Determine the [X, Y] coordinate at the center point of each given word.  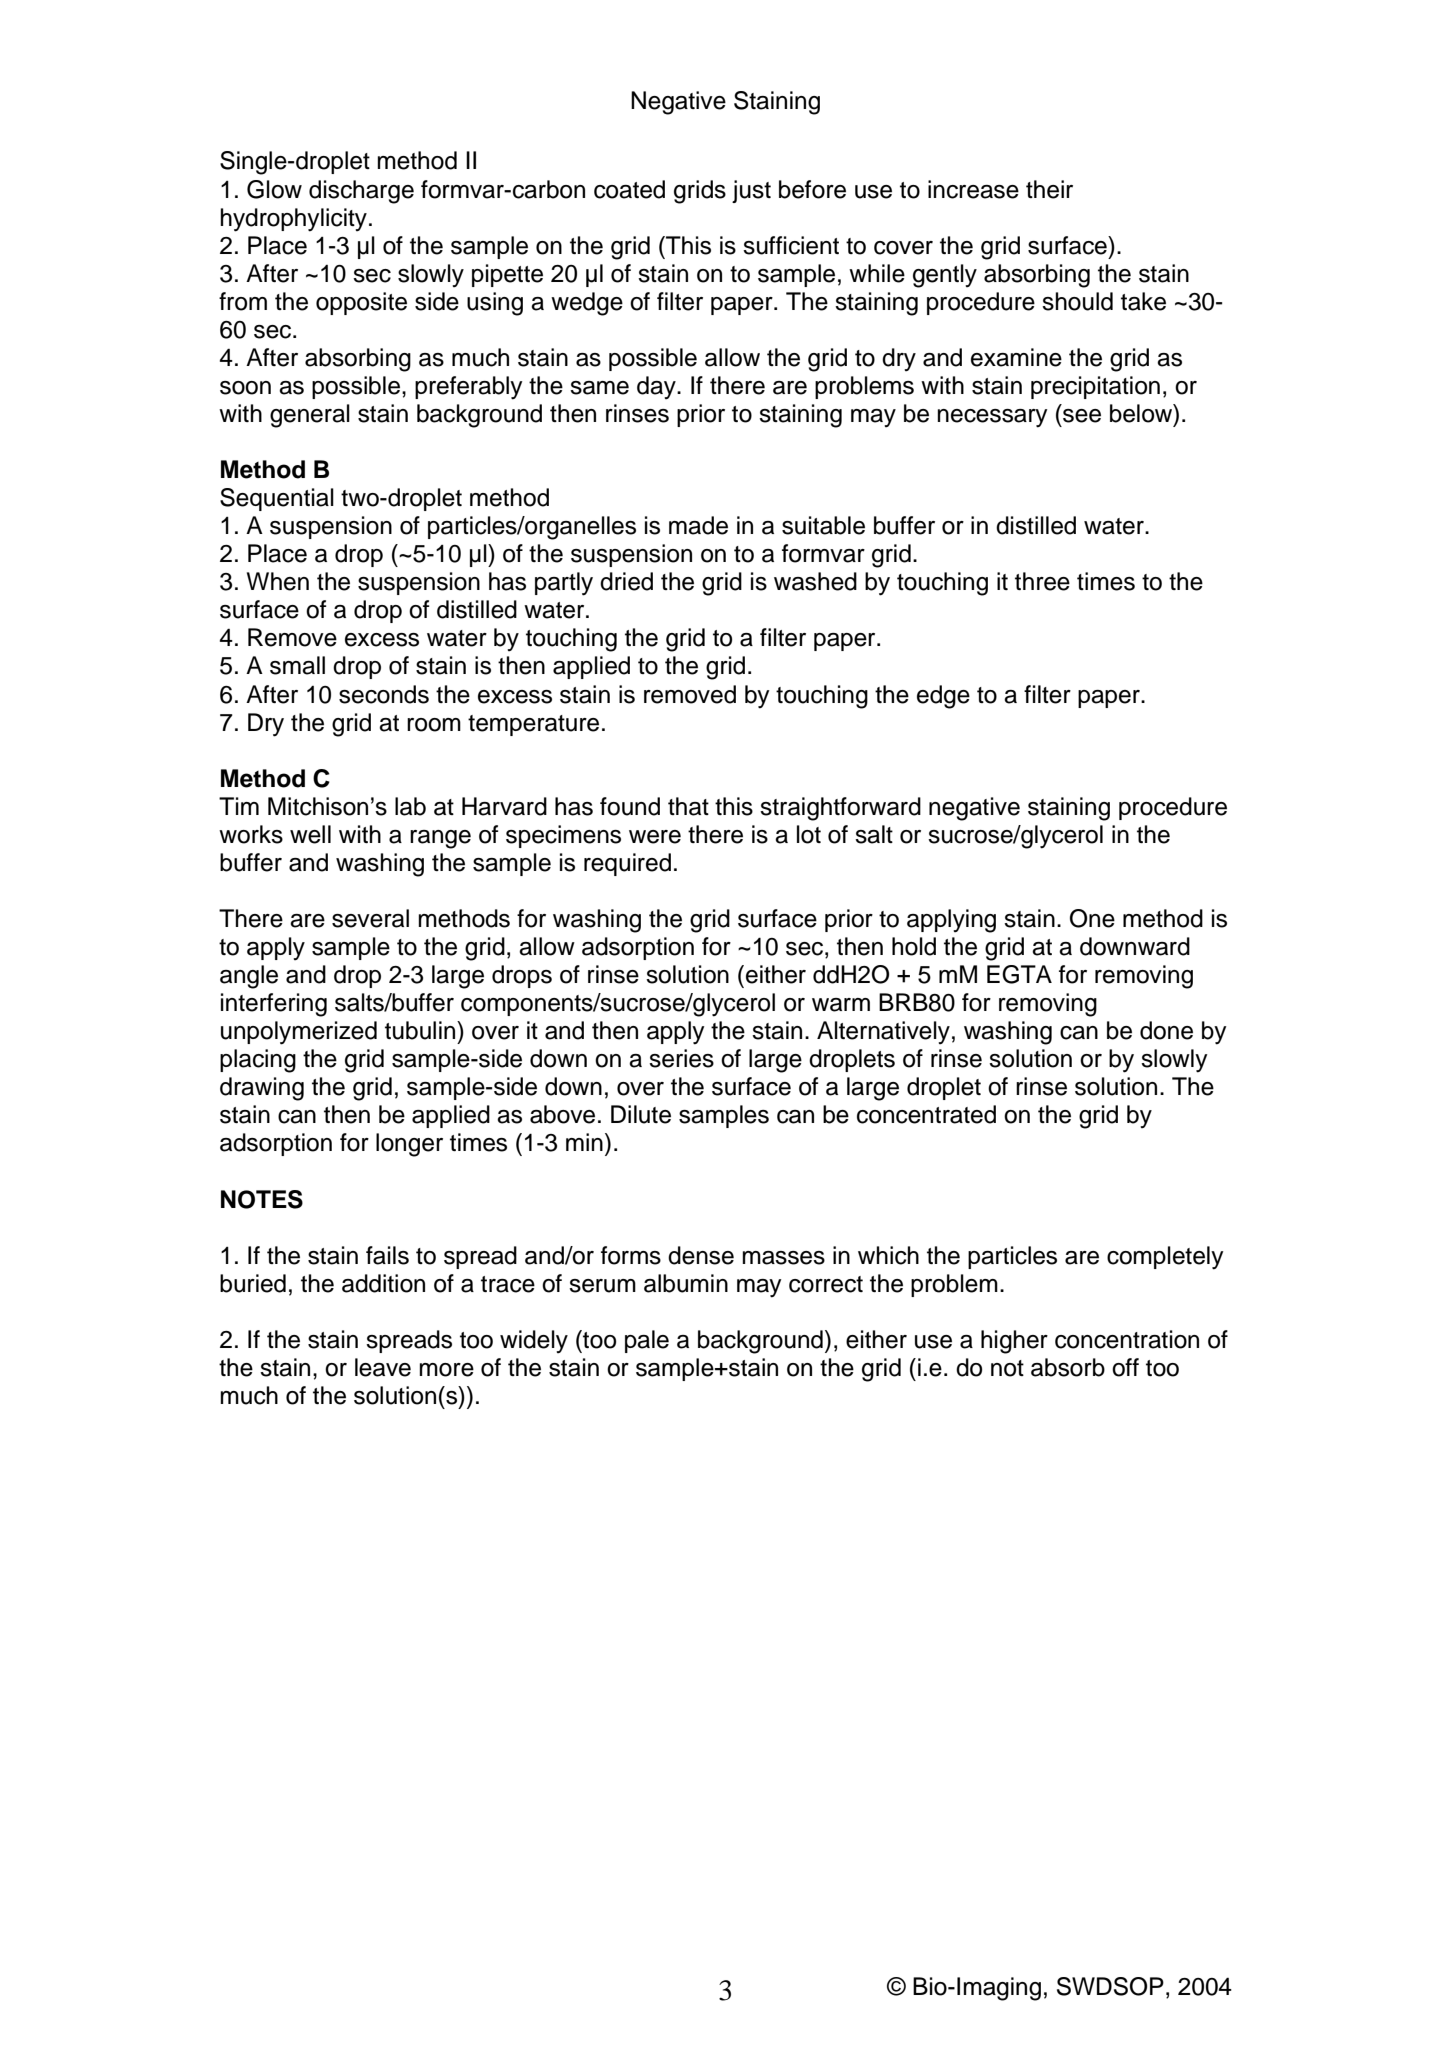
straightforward [840, 809]
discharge [361, 192]
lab [410, 806]
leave [383, 1367]
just [751, 191]
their [1049, 189]
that [688, 806]
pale [647, 1341]
